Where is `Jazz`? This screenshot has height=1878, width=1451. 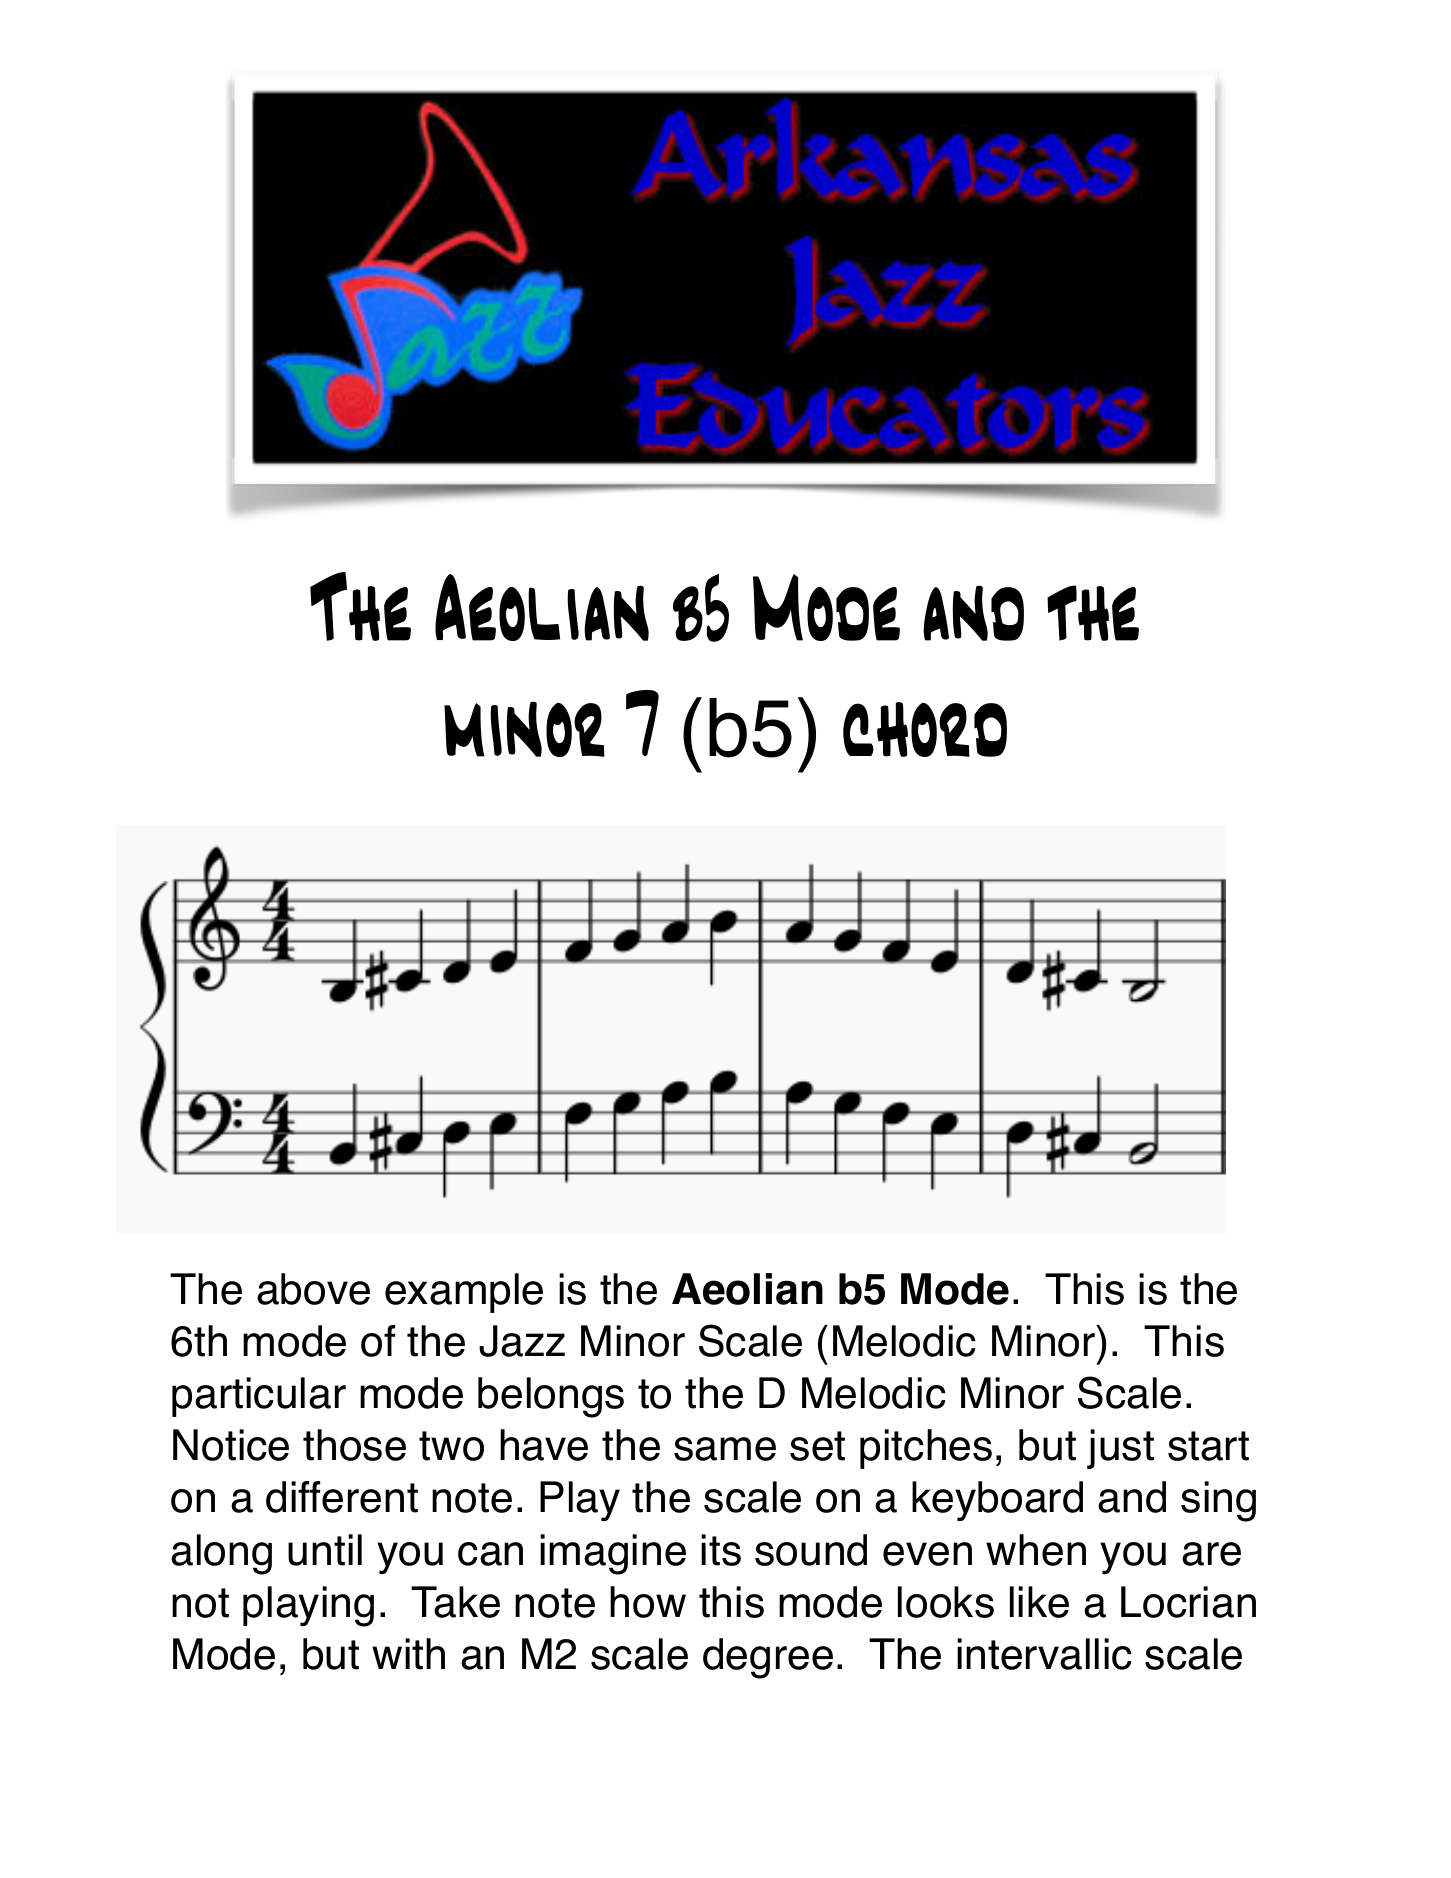 Jazz is located at coordinates (522, 1341).
